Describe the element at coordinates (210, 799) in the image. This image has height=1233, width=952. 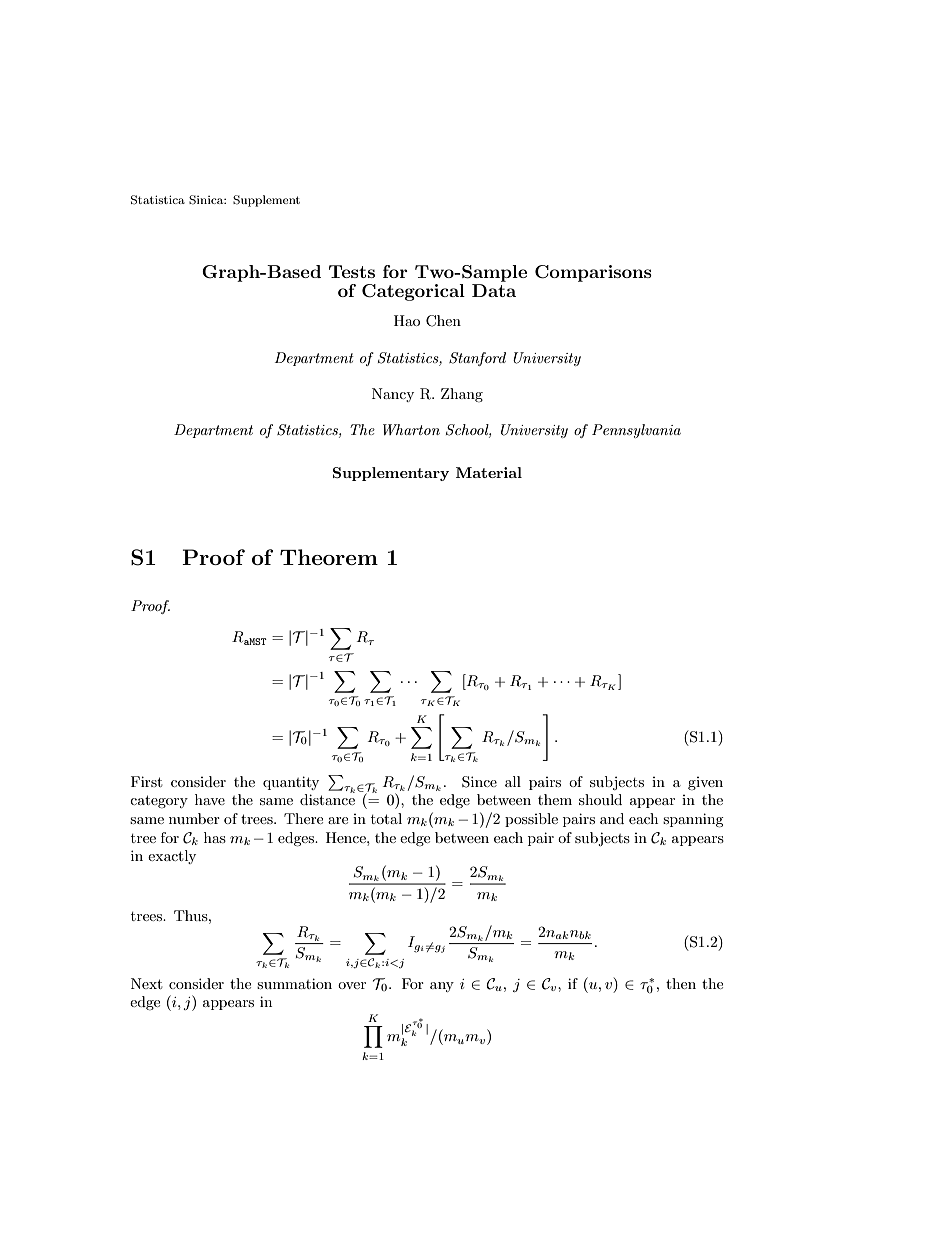
I see `have` at that location.
